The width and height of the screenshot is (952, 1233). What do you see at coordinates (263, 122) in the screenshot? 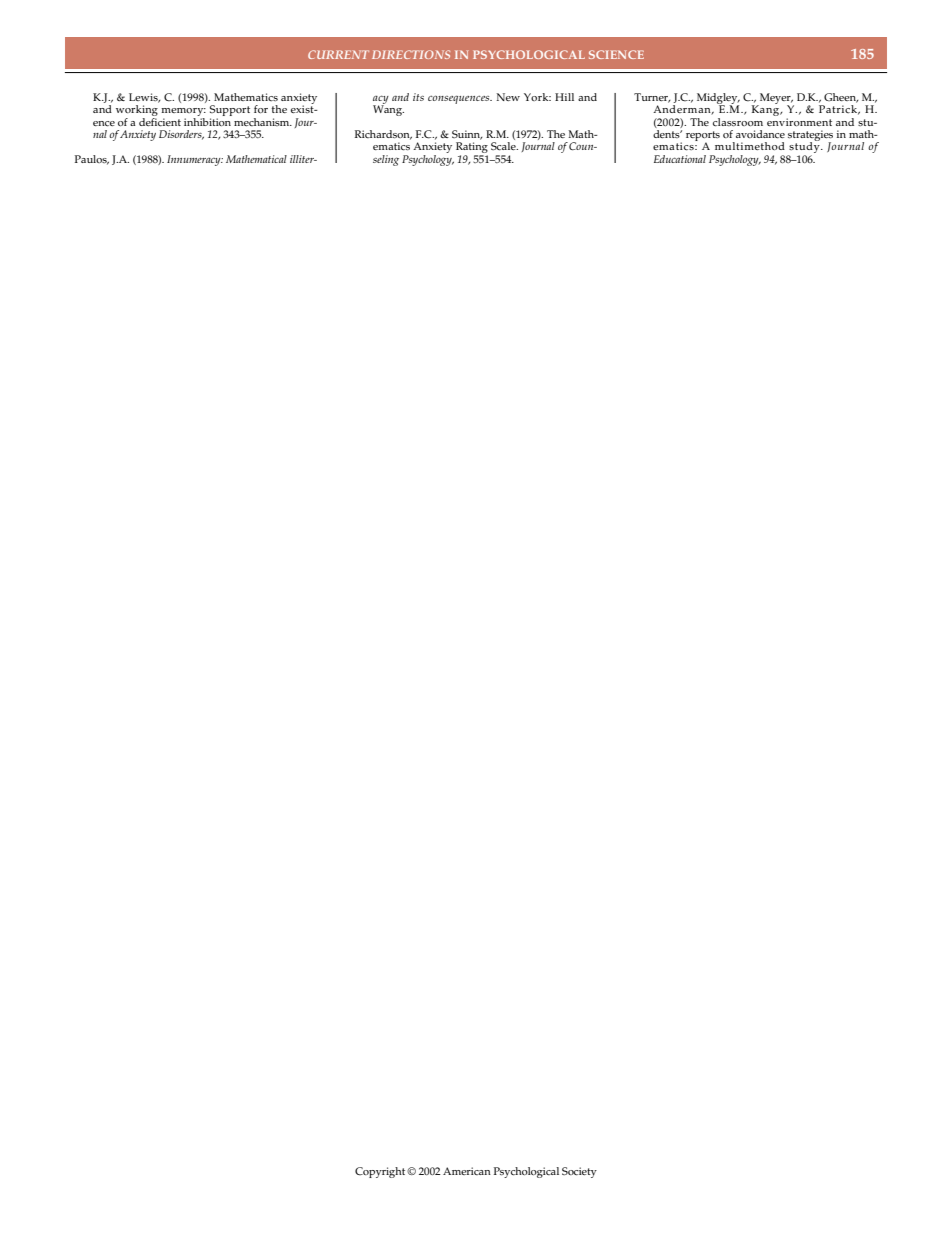
I see `mechanism` at bounding box center [263, 122].
